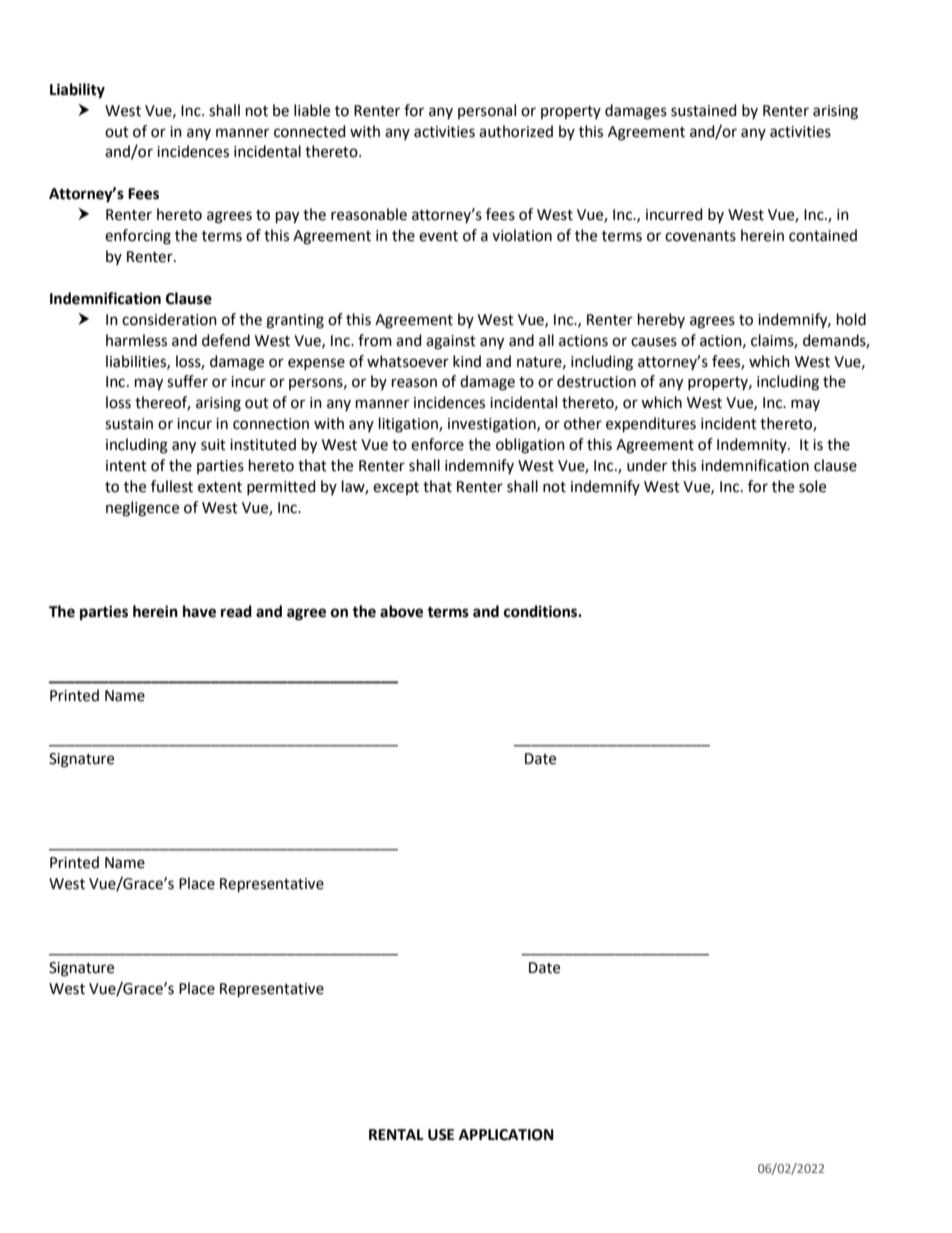 Image resolution: width=952 pixels, height=1233 pixels. What do you see at coordinates (396, 1134) in the screenshot?
I see `RENTAL` at bounding box center [396, 1134].
